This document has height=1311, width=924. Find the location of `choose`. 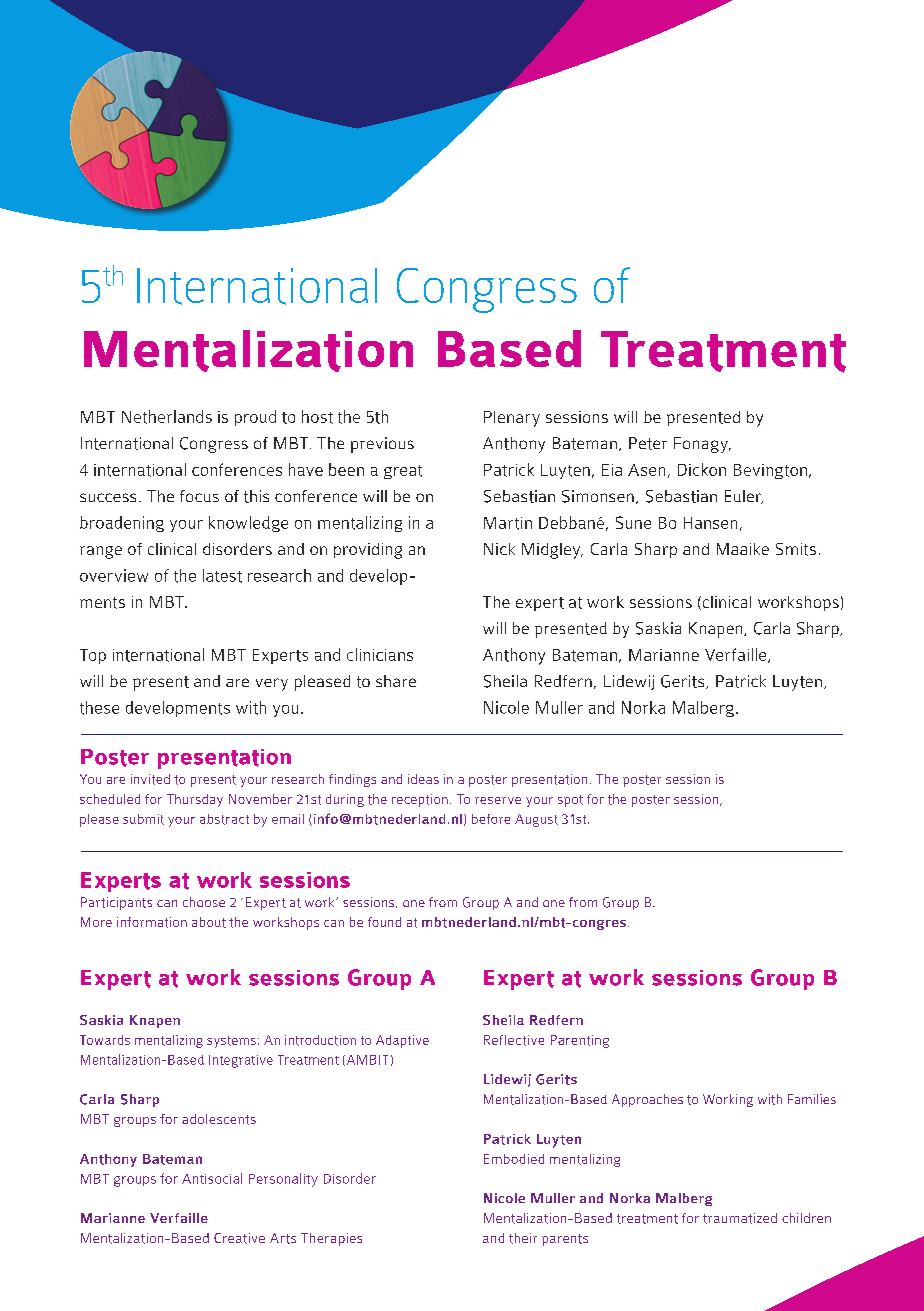

choose is located at coordinates (204, 902).
